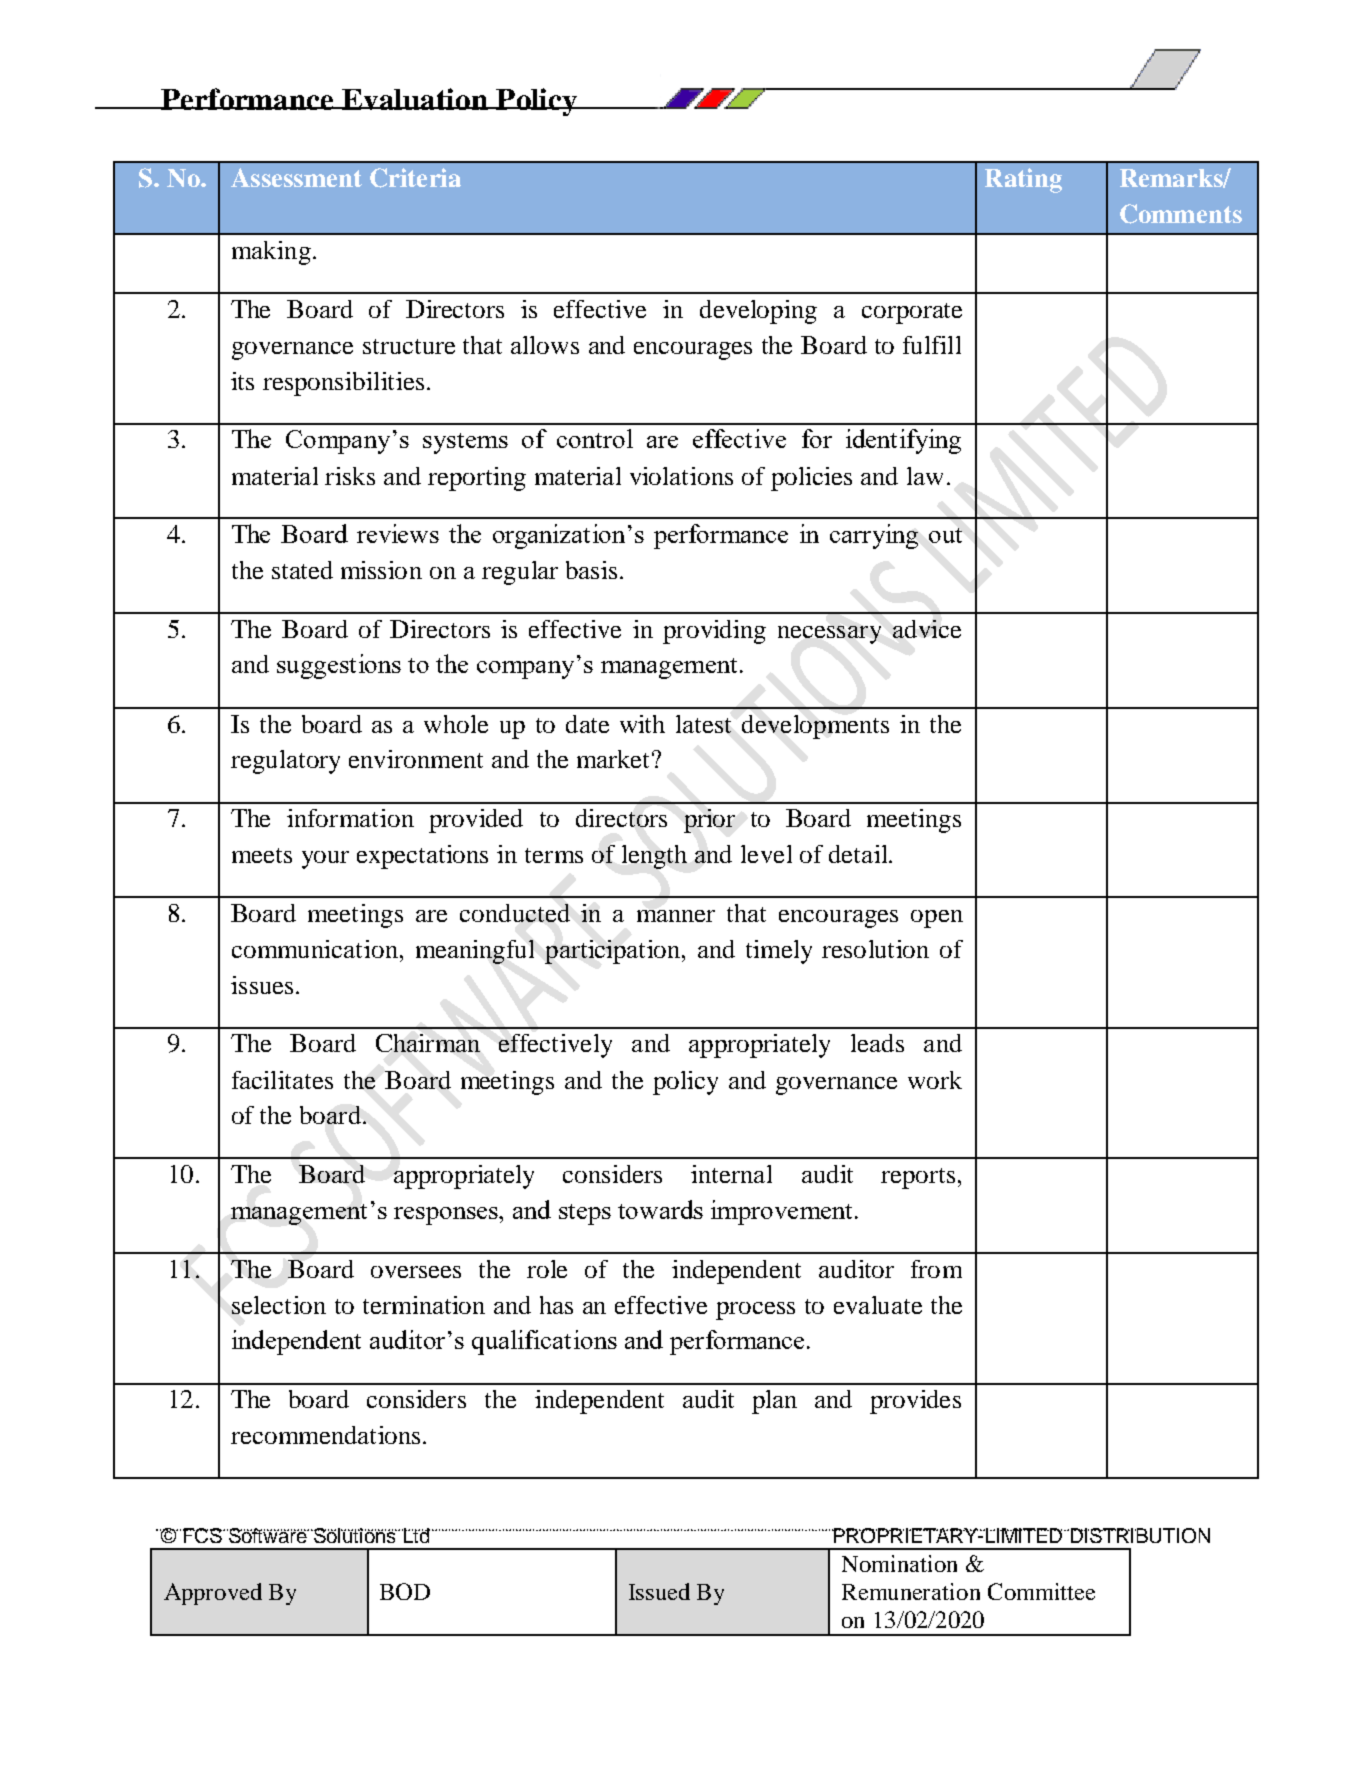 The image size is (1372, 1776). I want to click on Assessment, so click(296, 177).
